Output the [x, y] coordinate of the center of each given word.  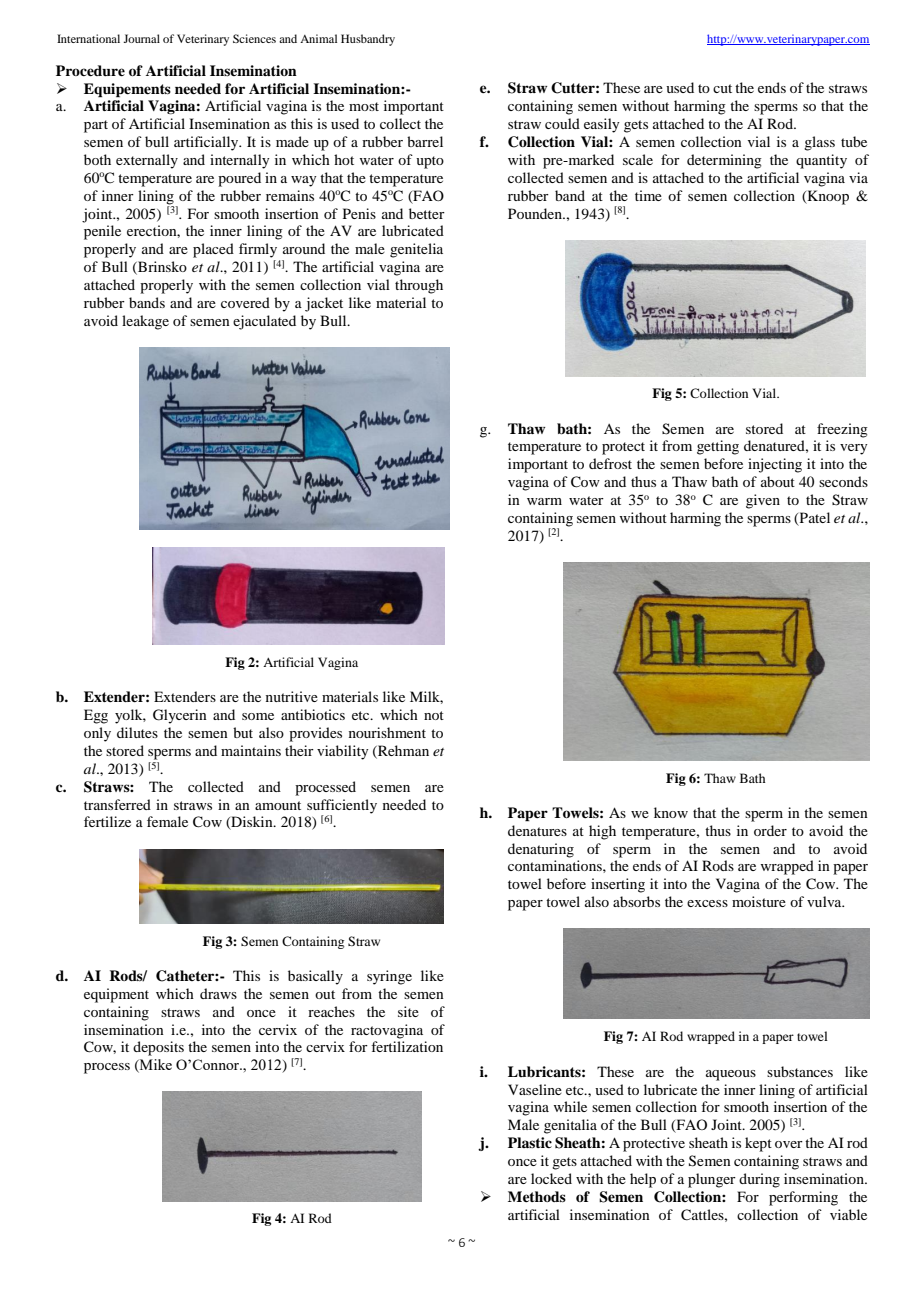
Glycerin [180, 716]
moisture [759, 901]
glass [819, 143]
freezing [842, 430]
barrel [425, 141]
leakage [145, 322]
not [434, 715]
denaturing [541, 850]
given [763, 501]
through [419, 286]
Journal [141, 38]
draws [218, 993]
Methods [537, 1196]
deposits [158, 1048]
